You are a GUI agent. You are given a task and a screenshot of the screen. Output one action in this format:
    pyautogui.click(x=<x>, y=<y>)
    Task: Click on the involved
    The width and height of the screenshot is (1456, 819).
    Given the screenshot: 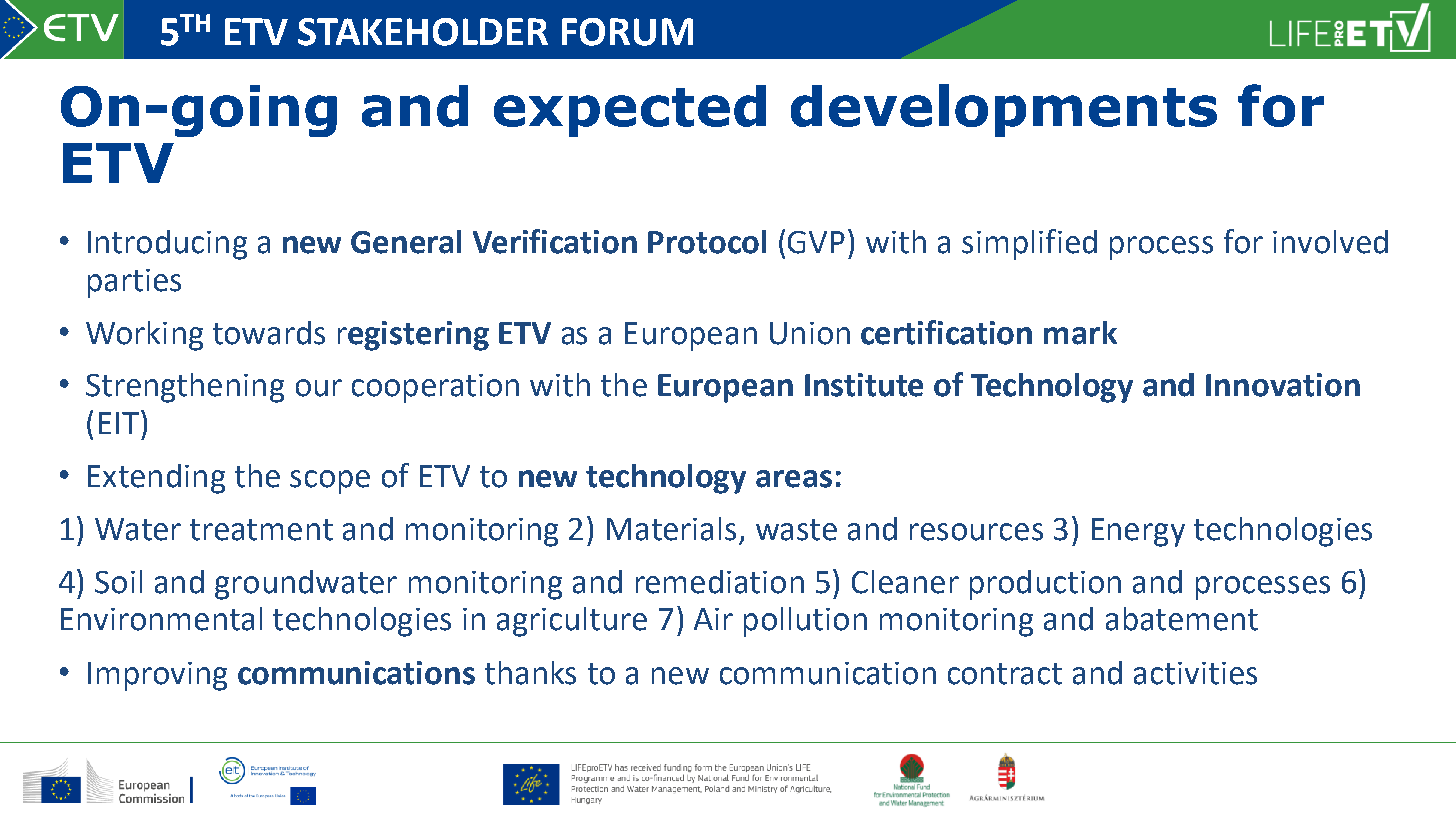 What is the action you would take?
    pyautogui.click(x=1330, y=242)
